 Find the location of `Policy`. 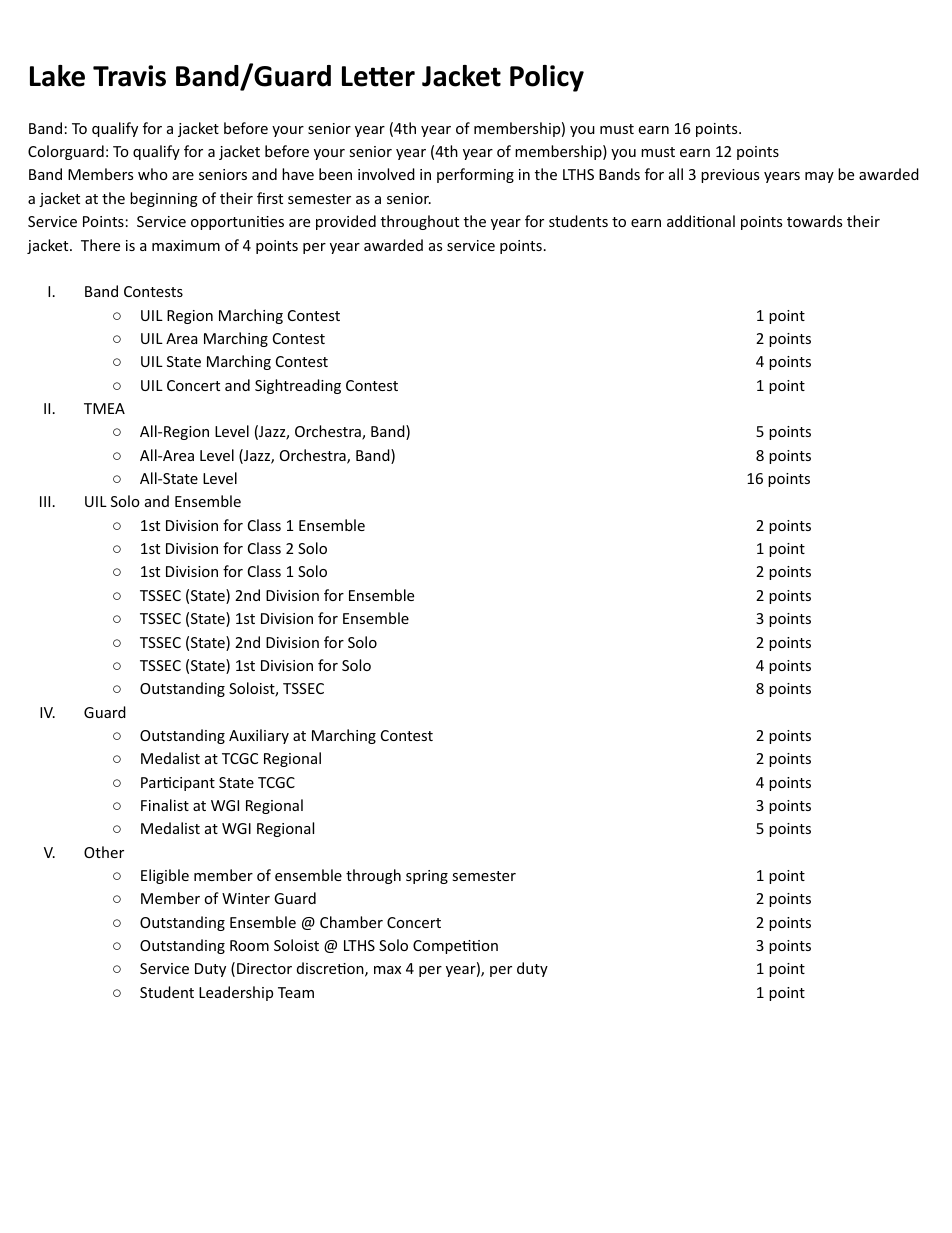

Policy is located at coordinates (547, 78).
